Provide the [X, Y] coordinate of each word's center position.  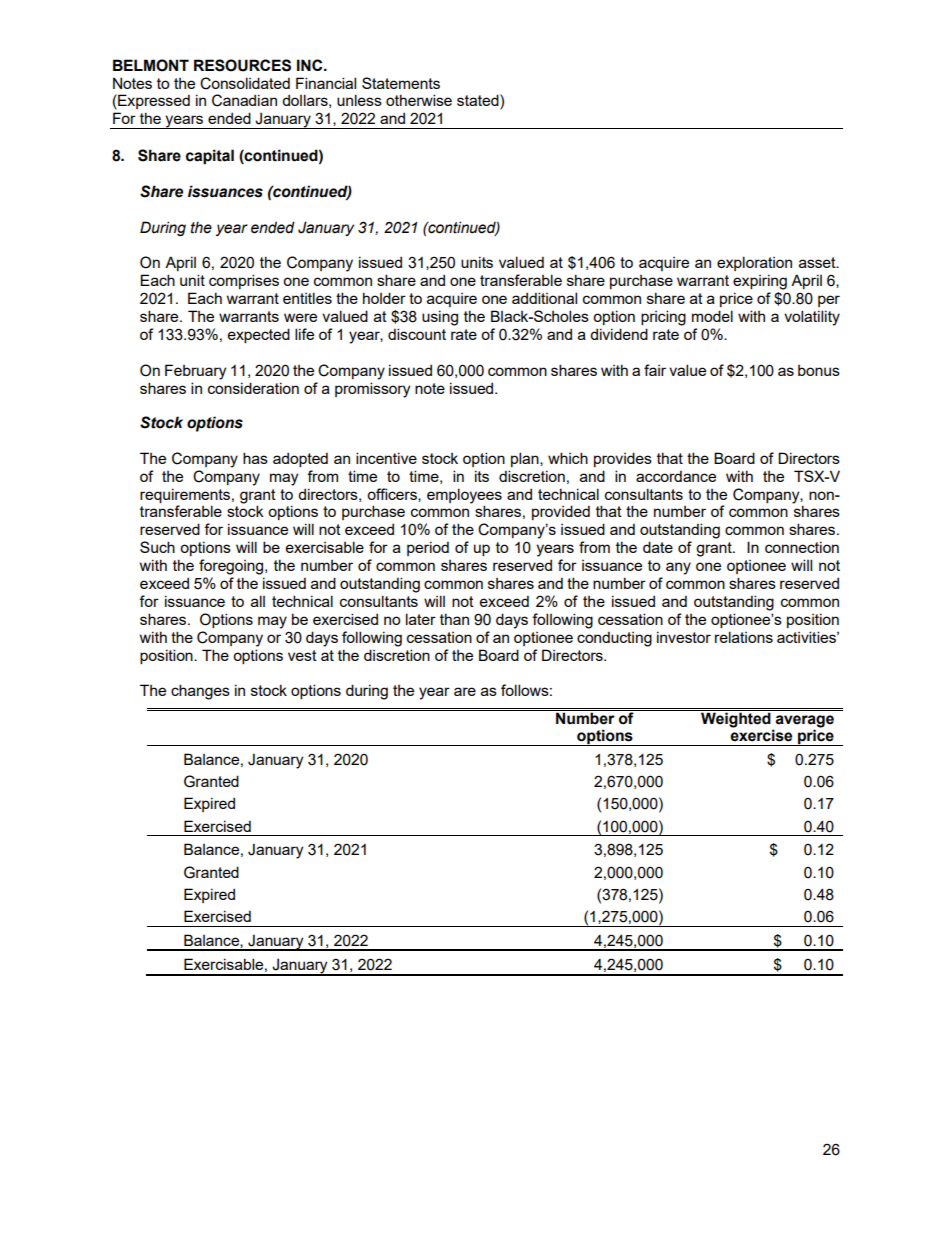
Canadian [244, 100]
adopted [300, 459]
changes [200, 692]
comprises [244, 281]
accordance [676, 476]
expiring [760, 282]
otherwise [419, 100]
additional [544, 298]
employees [464, 496]
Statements [401, 83]
